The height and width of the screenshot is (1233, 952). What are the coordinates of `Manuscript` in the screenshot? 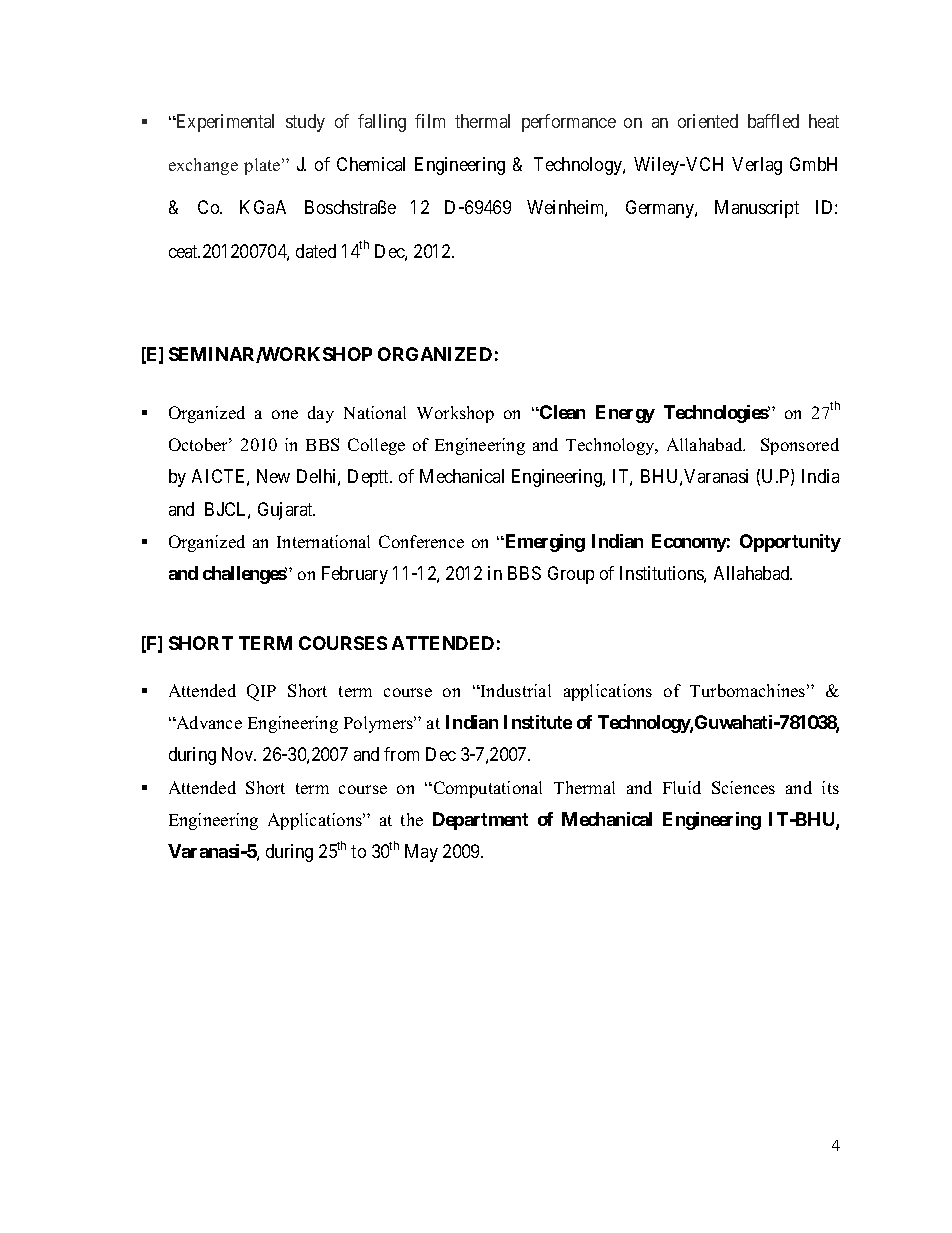 It's located at (757, 209).
